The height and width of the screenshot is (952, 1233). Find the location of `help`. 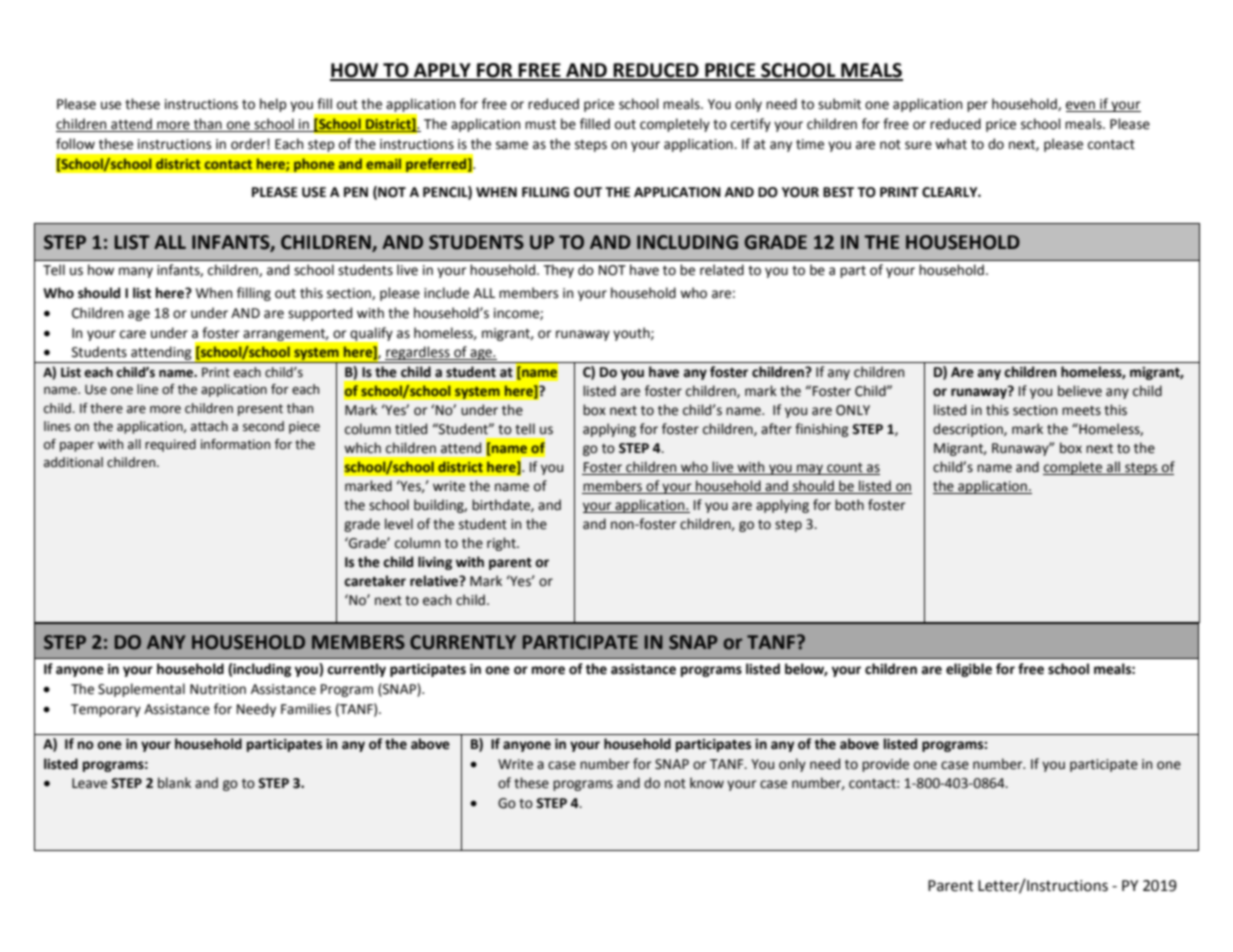

help is located at coordinates (273, 105).
